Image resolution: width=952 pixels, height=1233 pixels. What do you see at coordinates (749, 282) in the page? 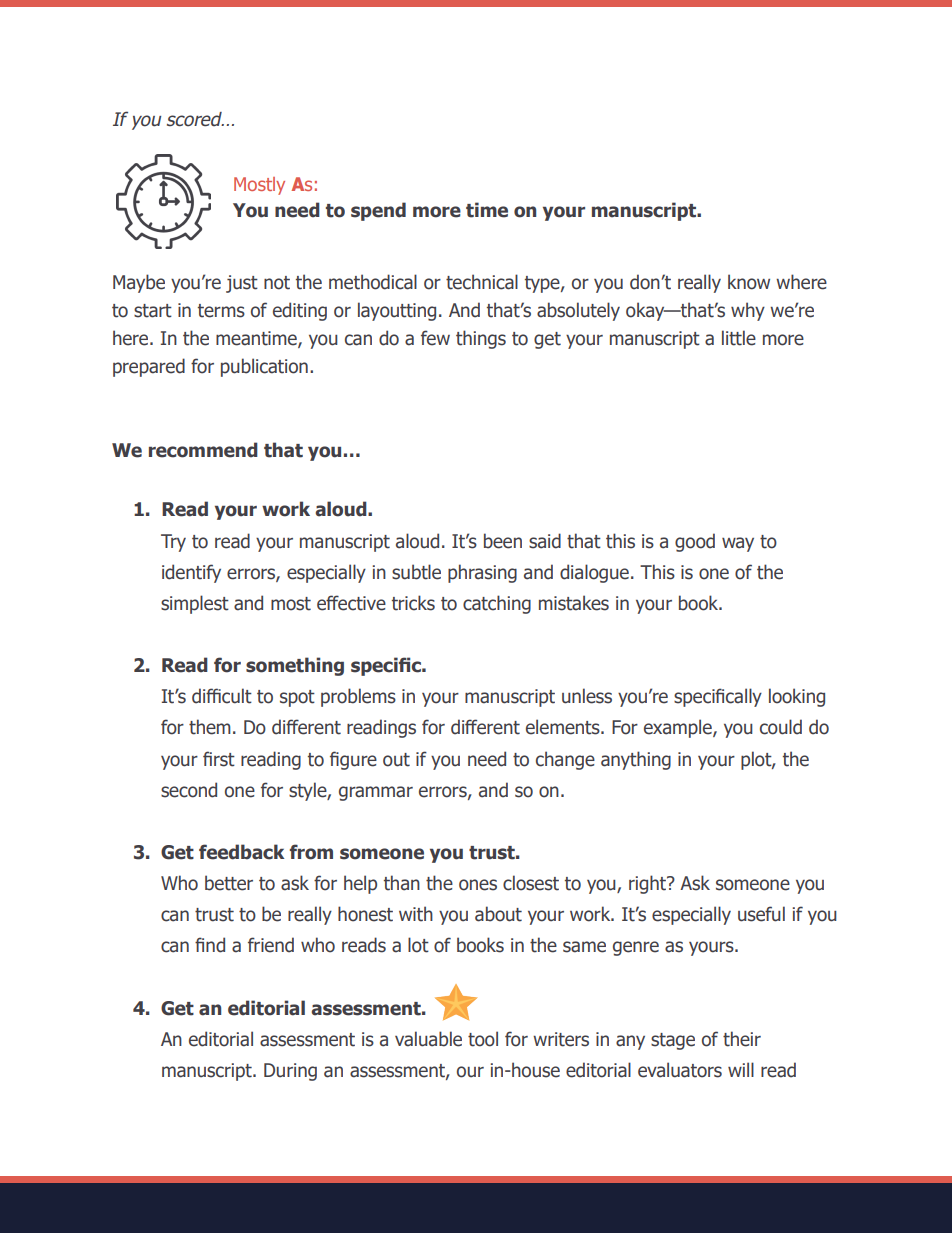
I see `know` at bounding box center [749, 282].
